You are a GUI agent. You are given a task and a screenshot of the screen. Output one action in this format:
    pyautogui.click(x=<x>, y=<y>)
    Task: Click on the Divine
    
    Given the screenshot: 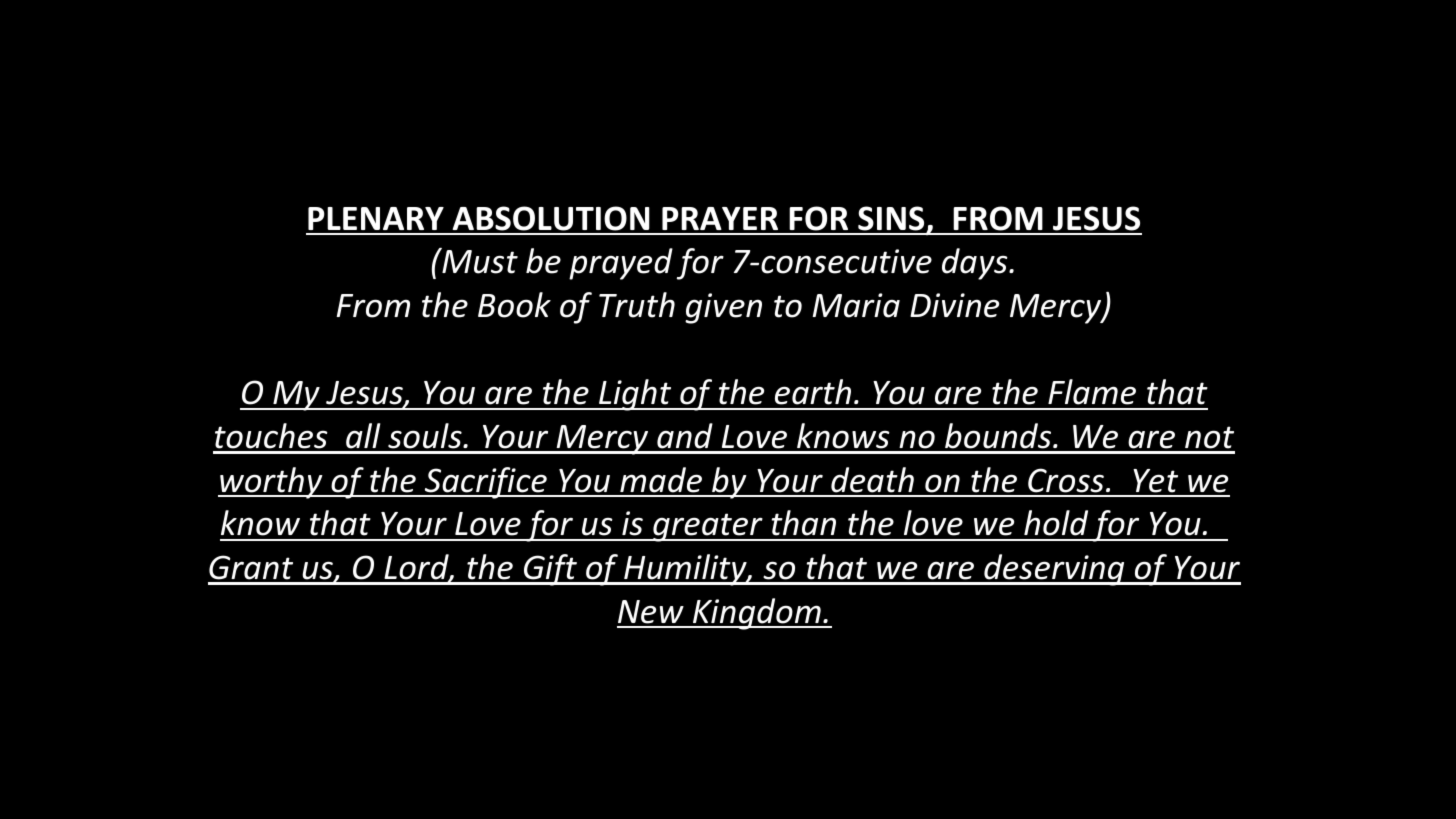 What is the action you would take?
    pyautogui.click(x=954, y=305)
